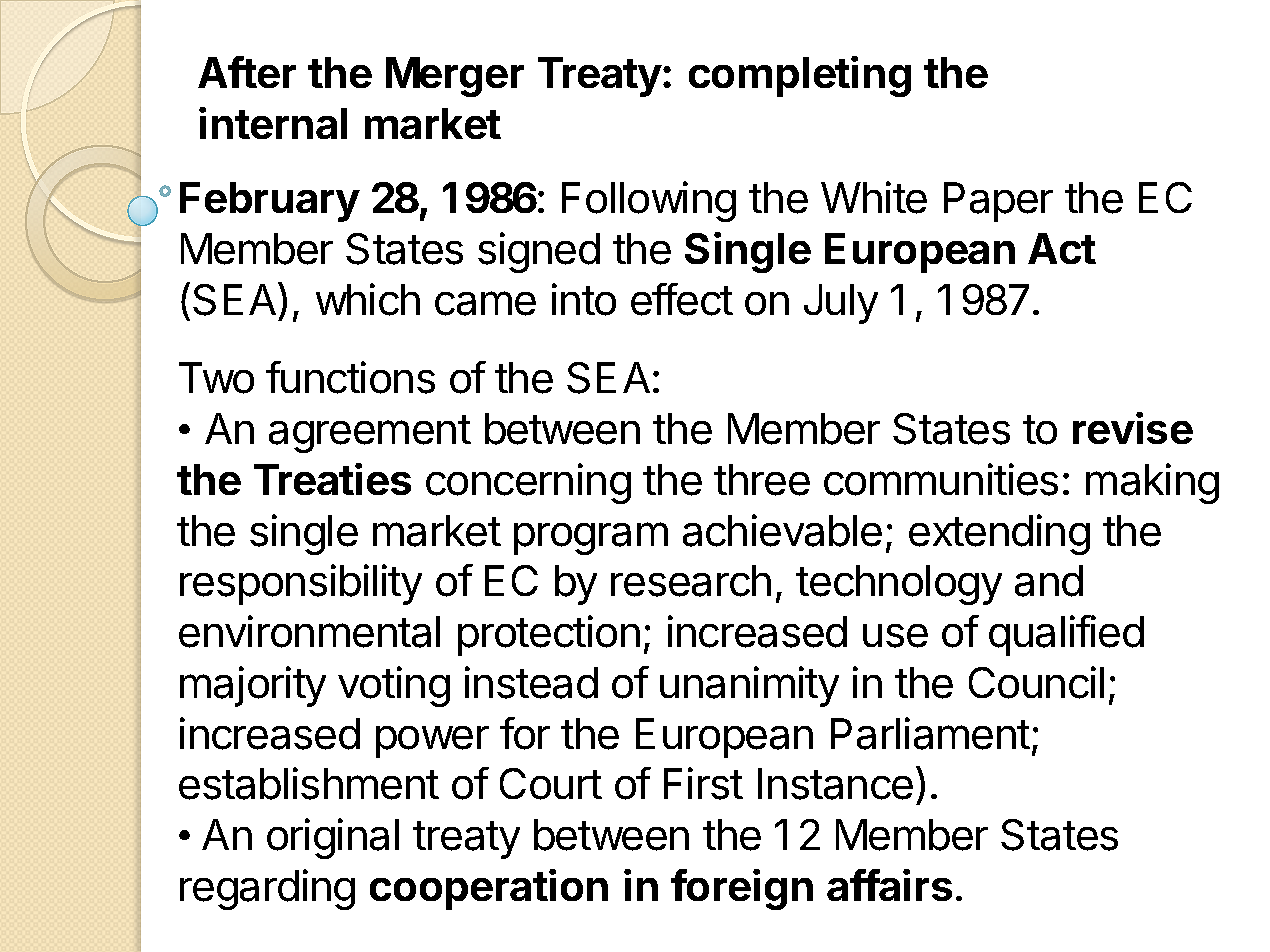 Image resolution: width=1270 pixels, height=952 pixels. Describe the element at coordinates (273, 123) in the page. I see `internal` at that location.
